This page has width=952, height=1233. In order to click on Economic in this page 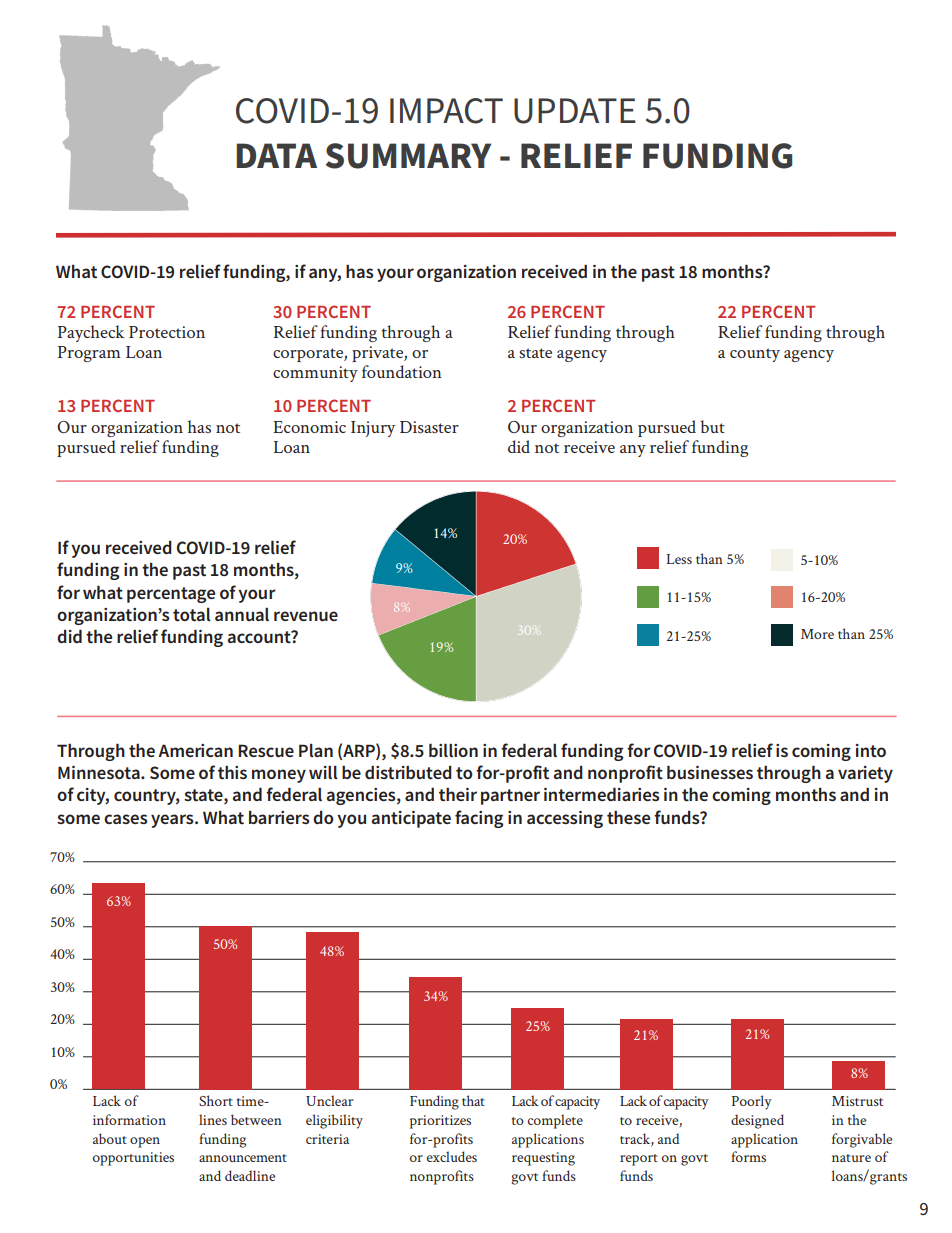, I will do `click(309, 427)`.
